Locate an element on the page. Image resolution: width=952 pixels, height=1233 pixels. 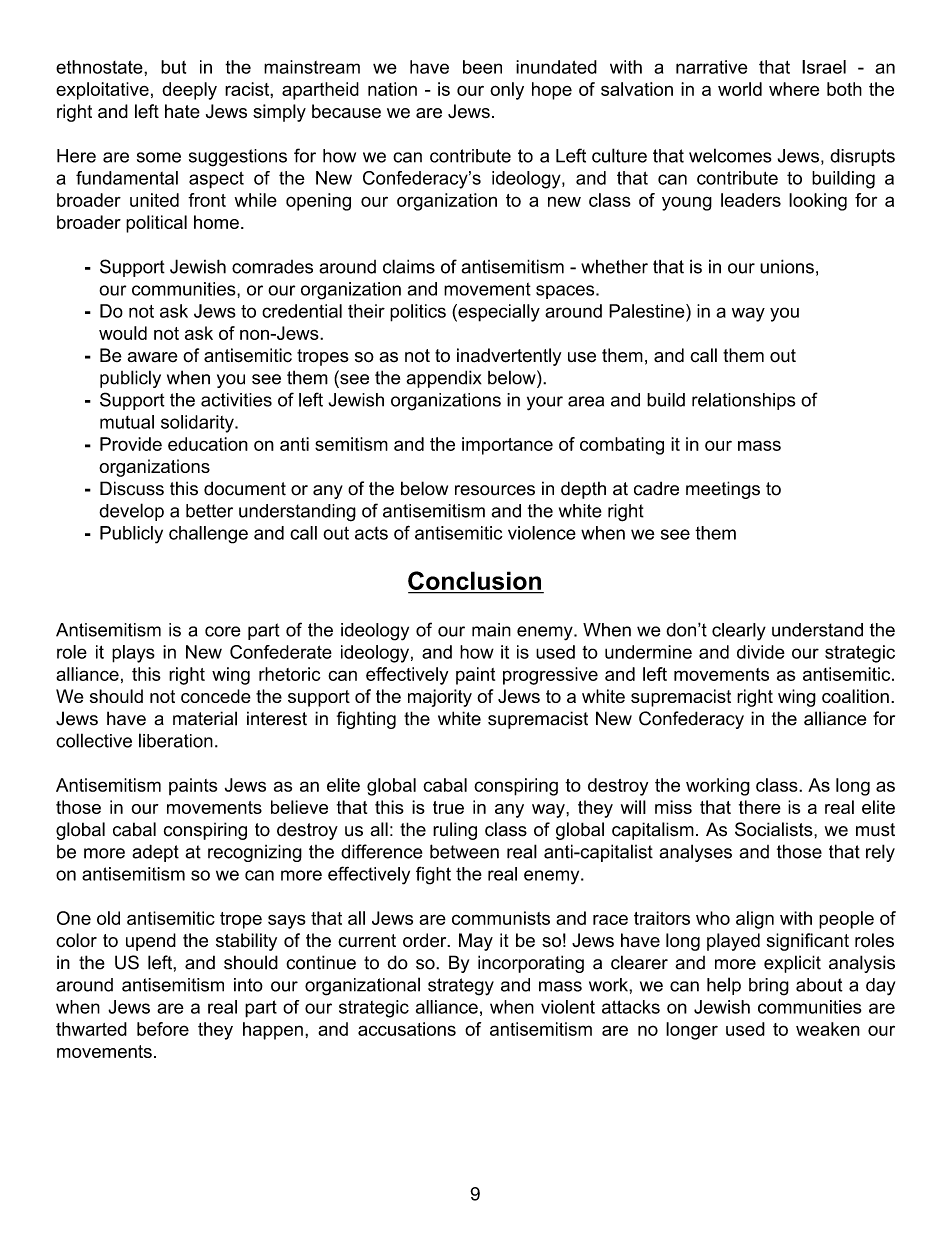
claims is located at coordinates (409, 266).
